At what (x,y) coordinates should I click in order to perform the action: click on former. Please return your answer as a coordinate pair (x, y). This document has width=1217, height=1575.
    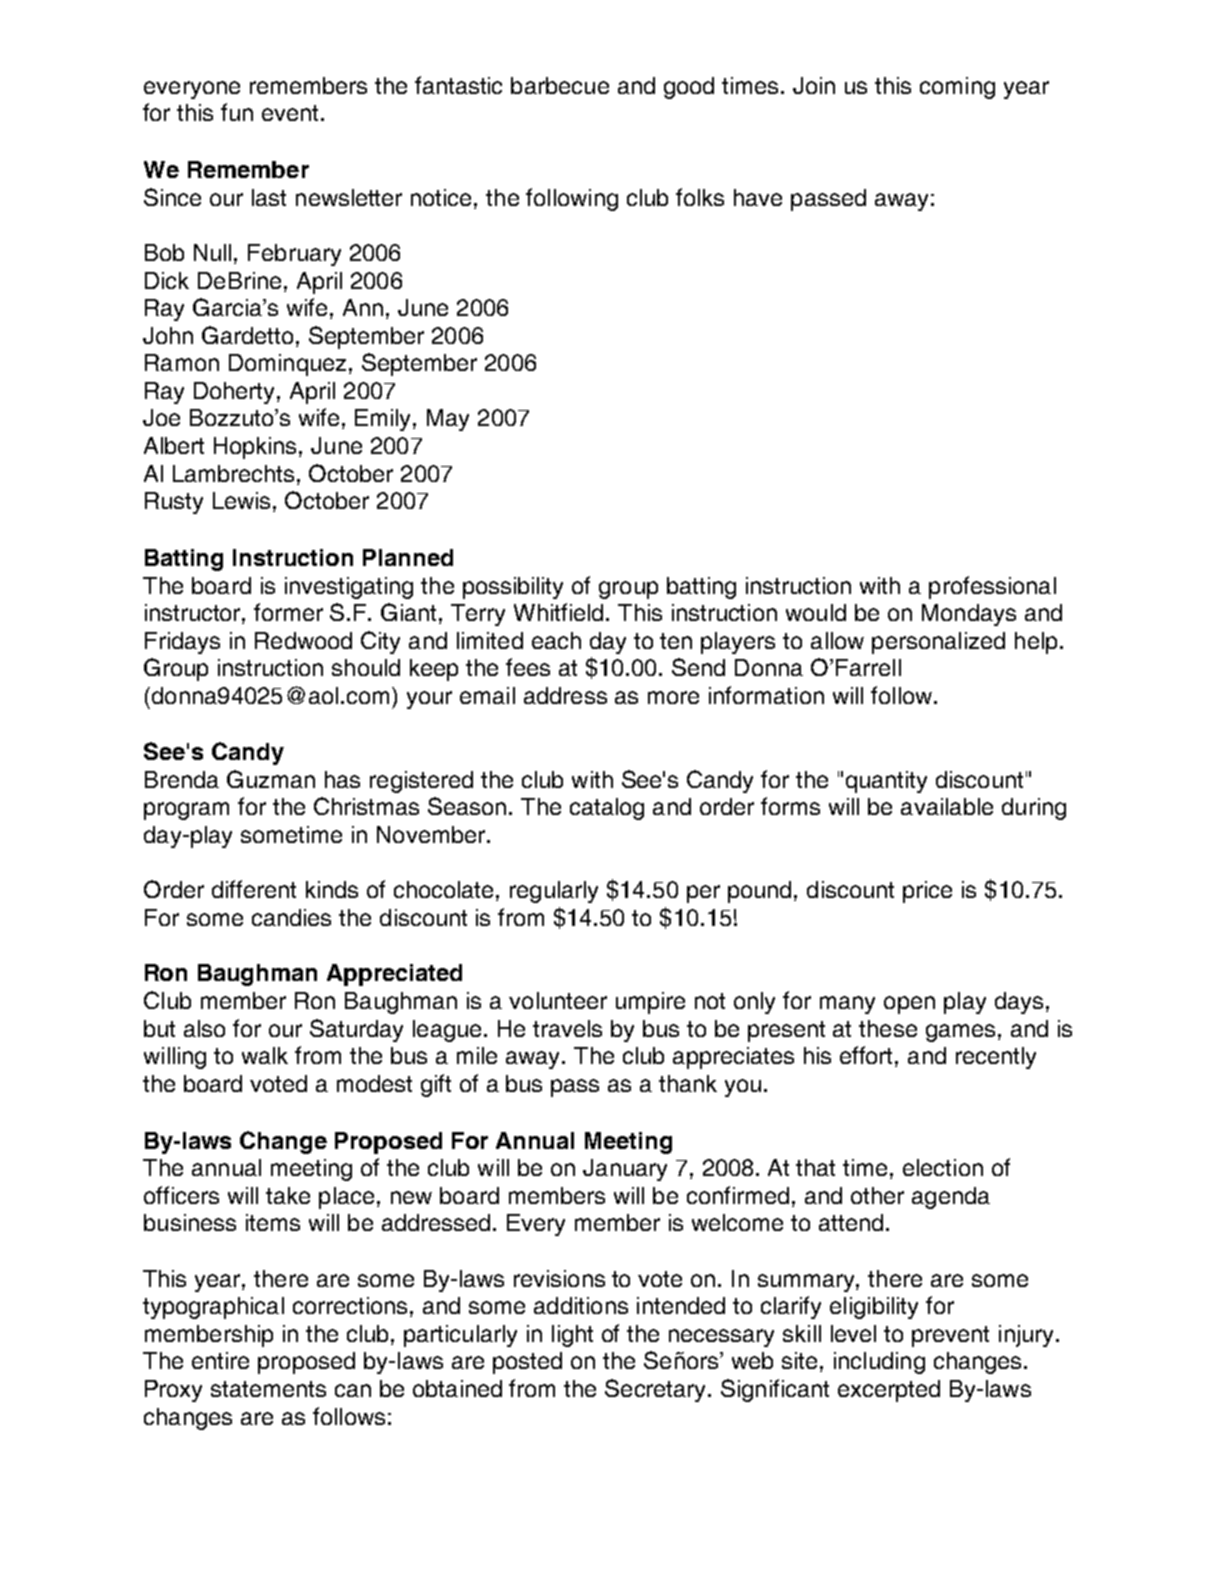
    Looking at the image, I should click on (288, 612).
